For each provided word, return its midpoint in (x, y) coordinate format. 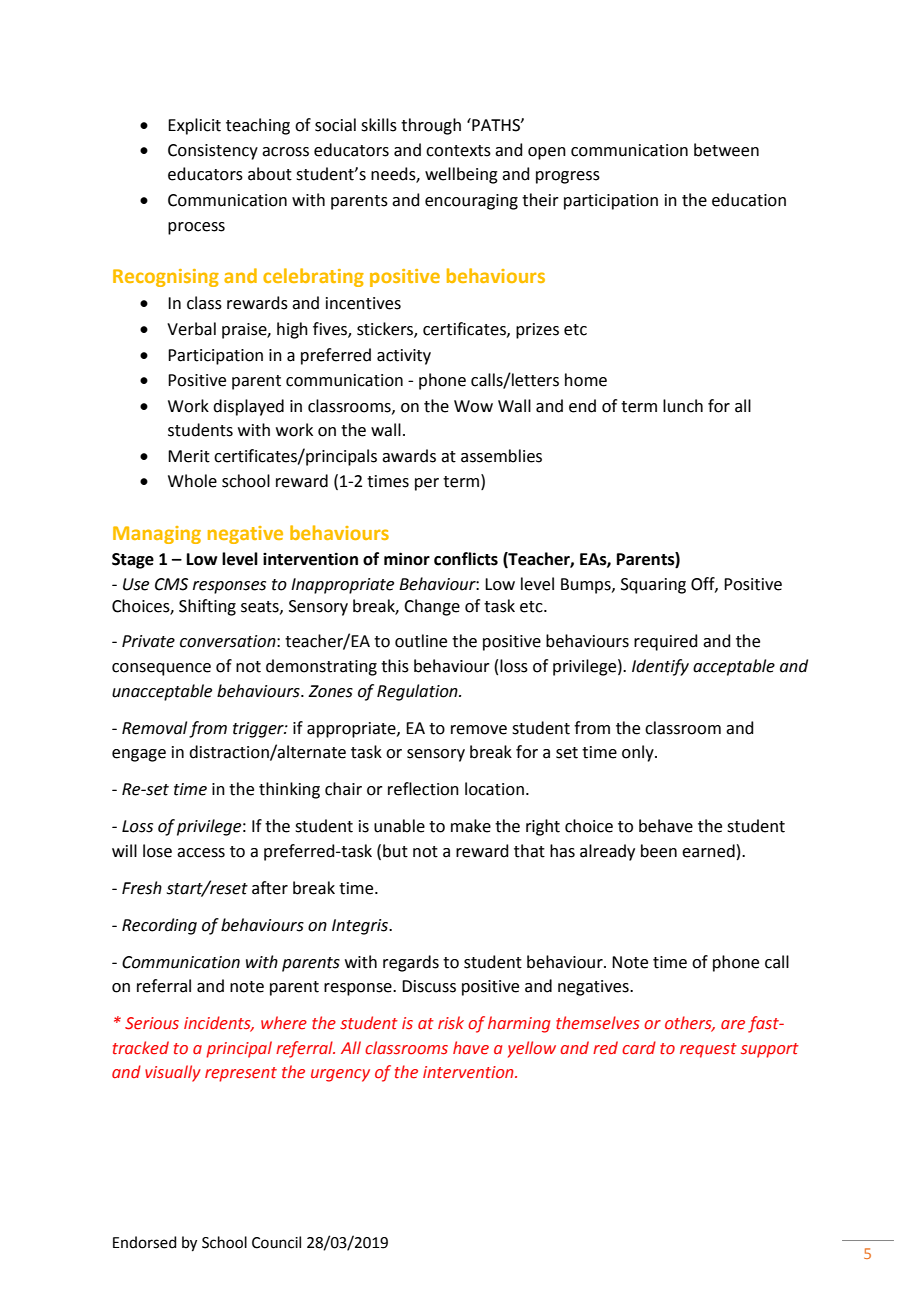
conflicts (466, 559)
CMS (171, 584)
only (639, 753)
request (708, 1050)
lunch (683, 406)
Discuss (429, 986)
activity (404, 357)
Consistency (213, 152)
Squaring (653, 586)
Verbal (191, 329)
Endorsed (145, 1242)
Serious (152, 1023)
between (726, 150)
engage (139, 755)
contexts (458, 151)
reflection (423, 789)
